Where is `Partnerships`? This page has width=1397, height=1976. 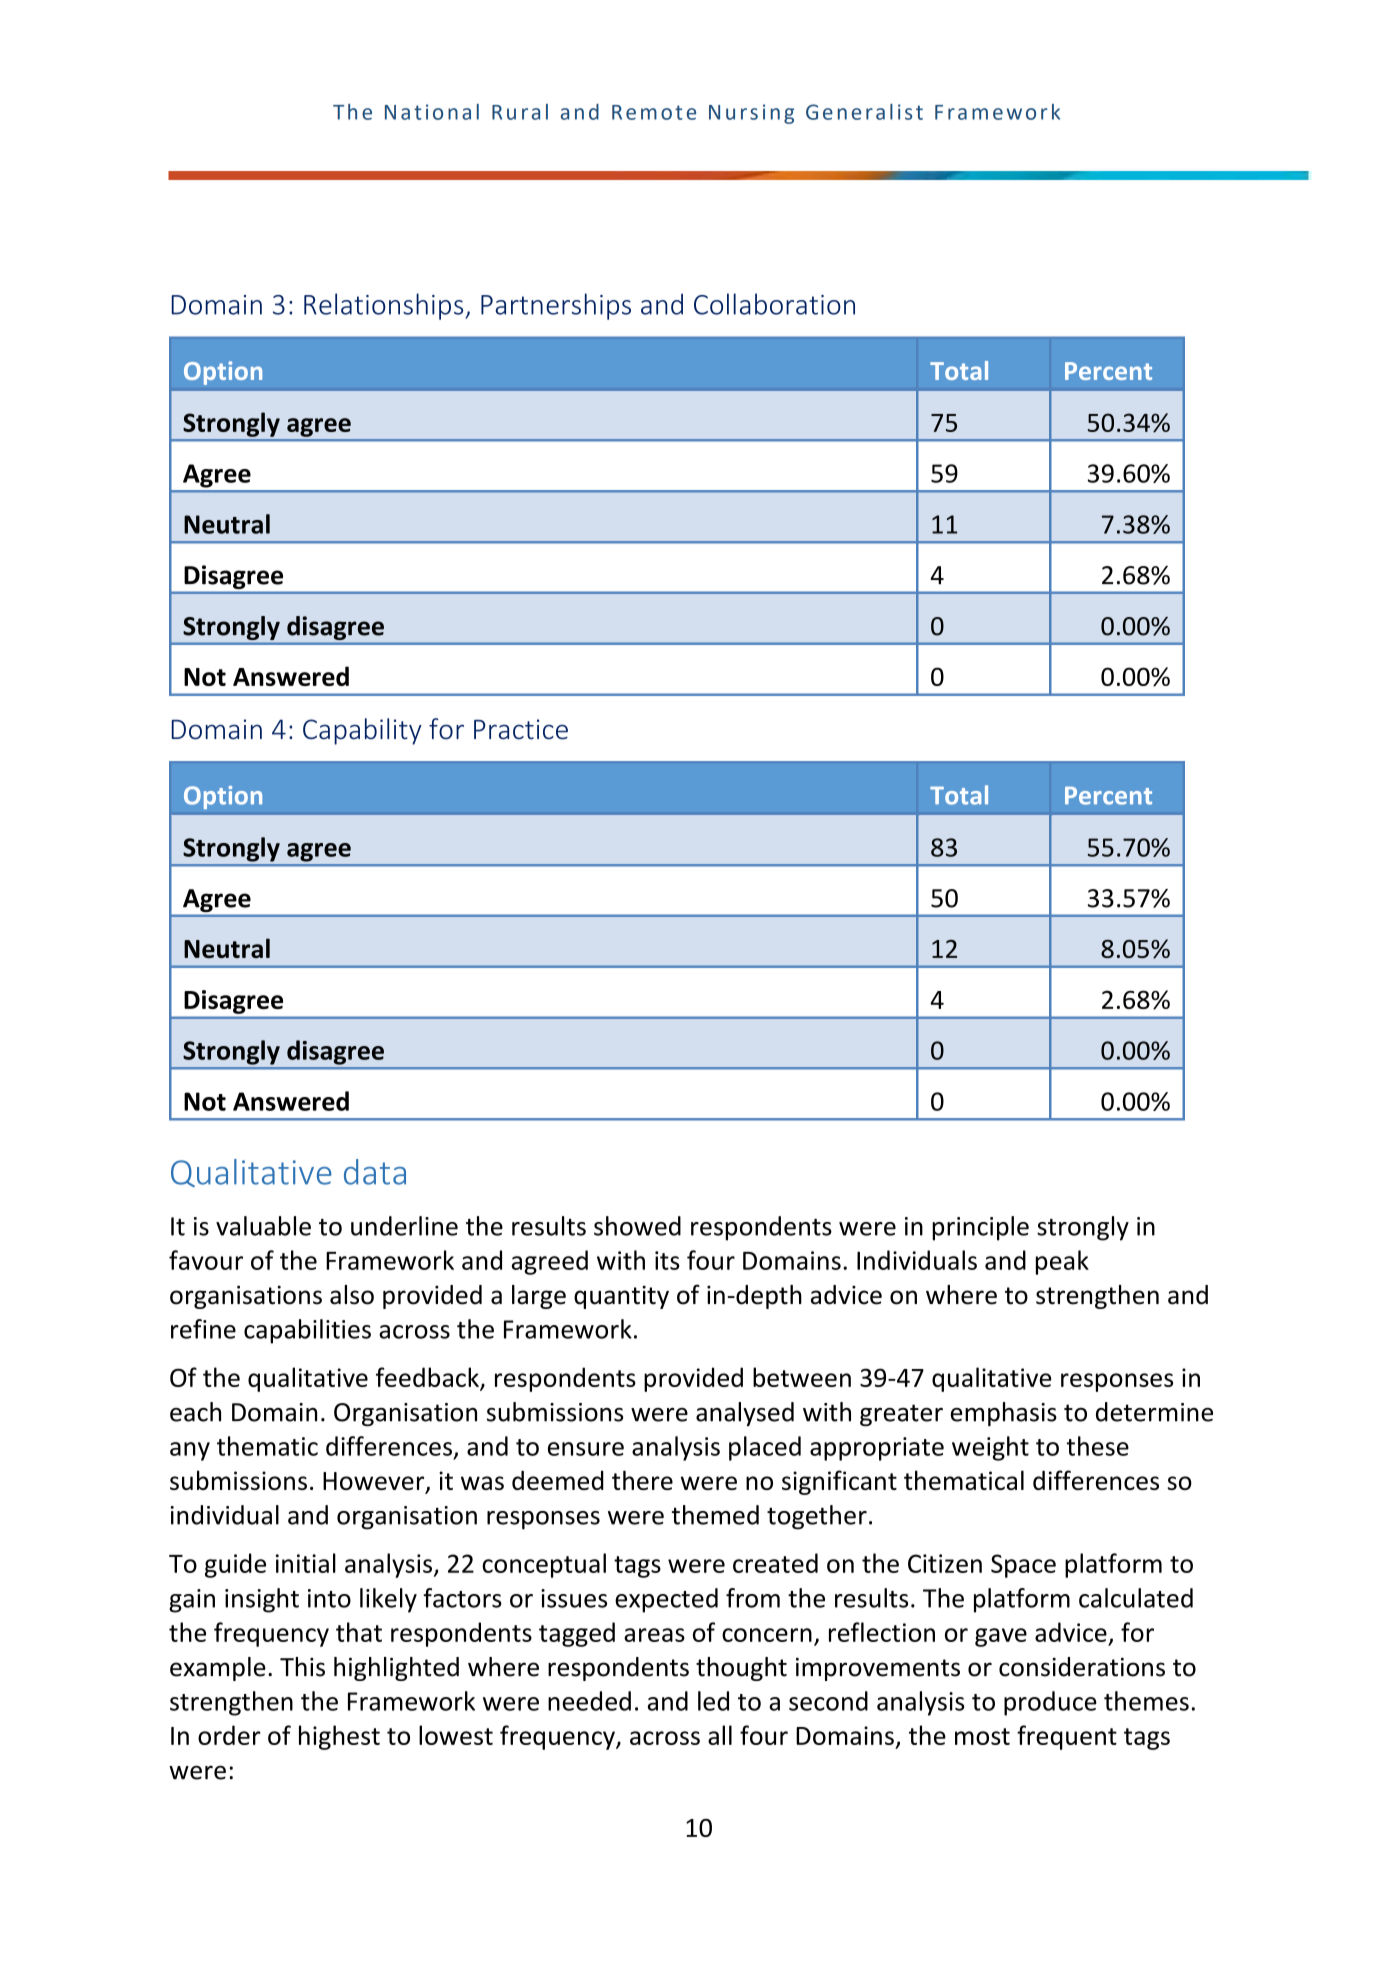 Partnerships is located at coordinates (556, 306).
